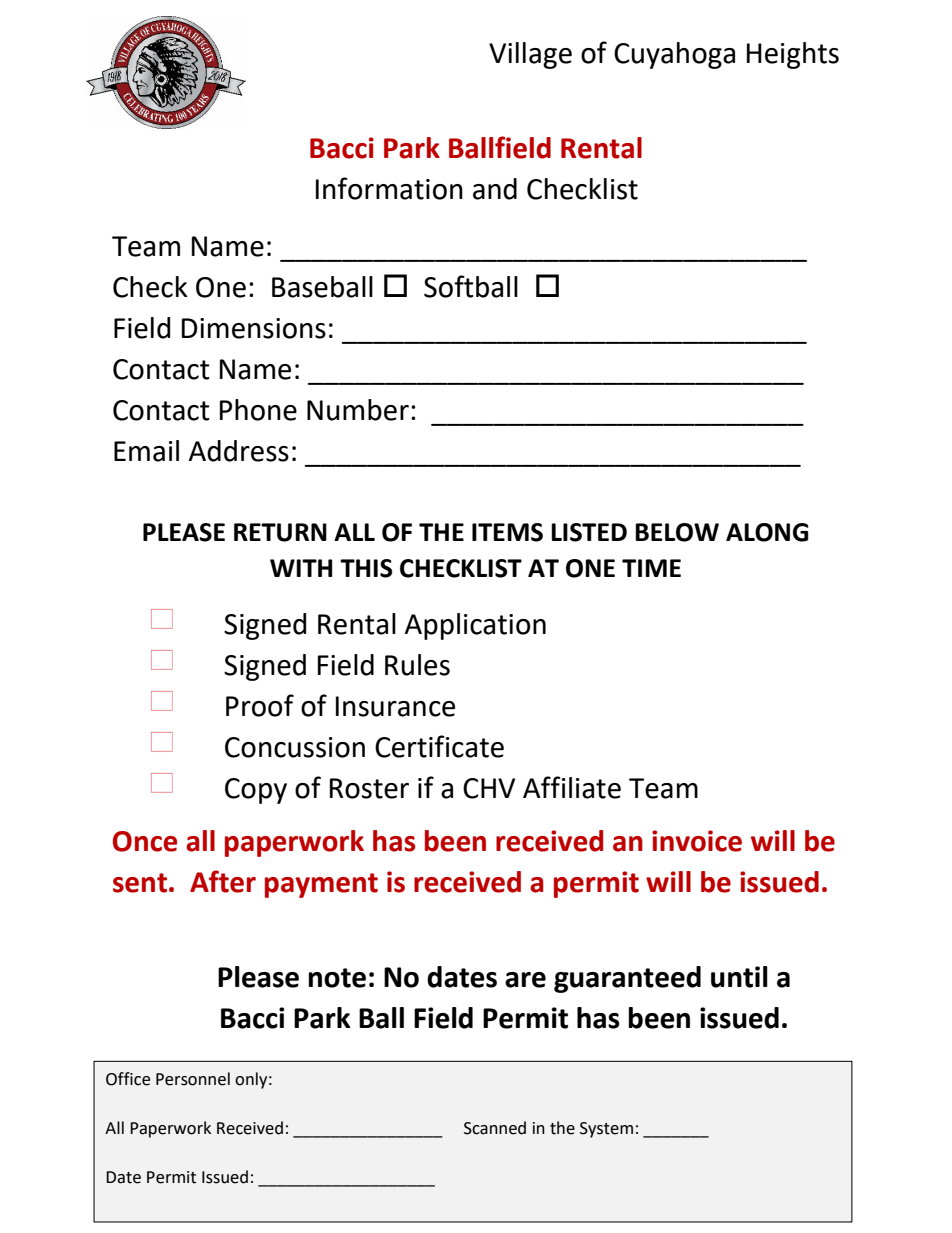 This document has height=1233, width=952. What do you see at coordinates (301, 568) in the document?
I see `WITH` at bounding box center [301, 568].
